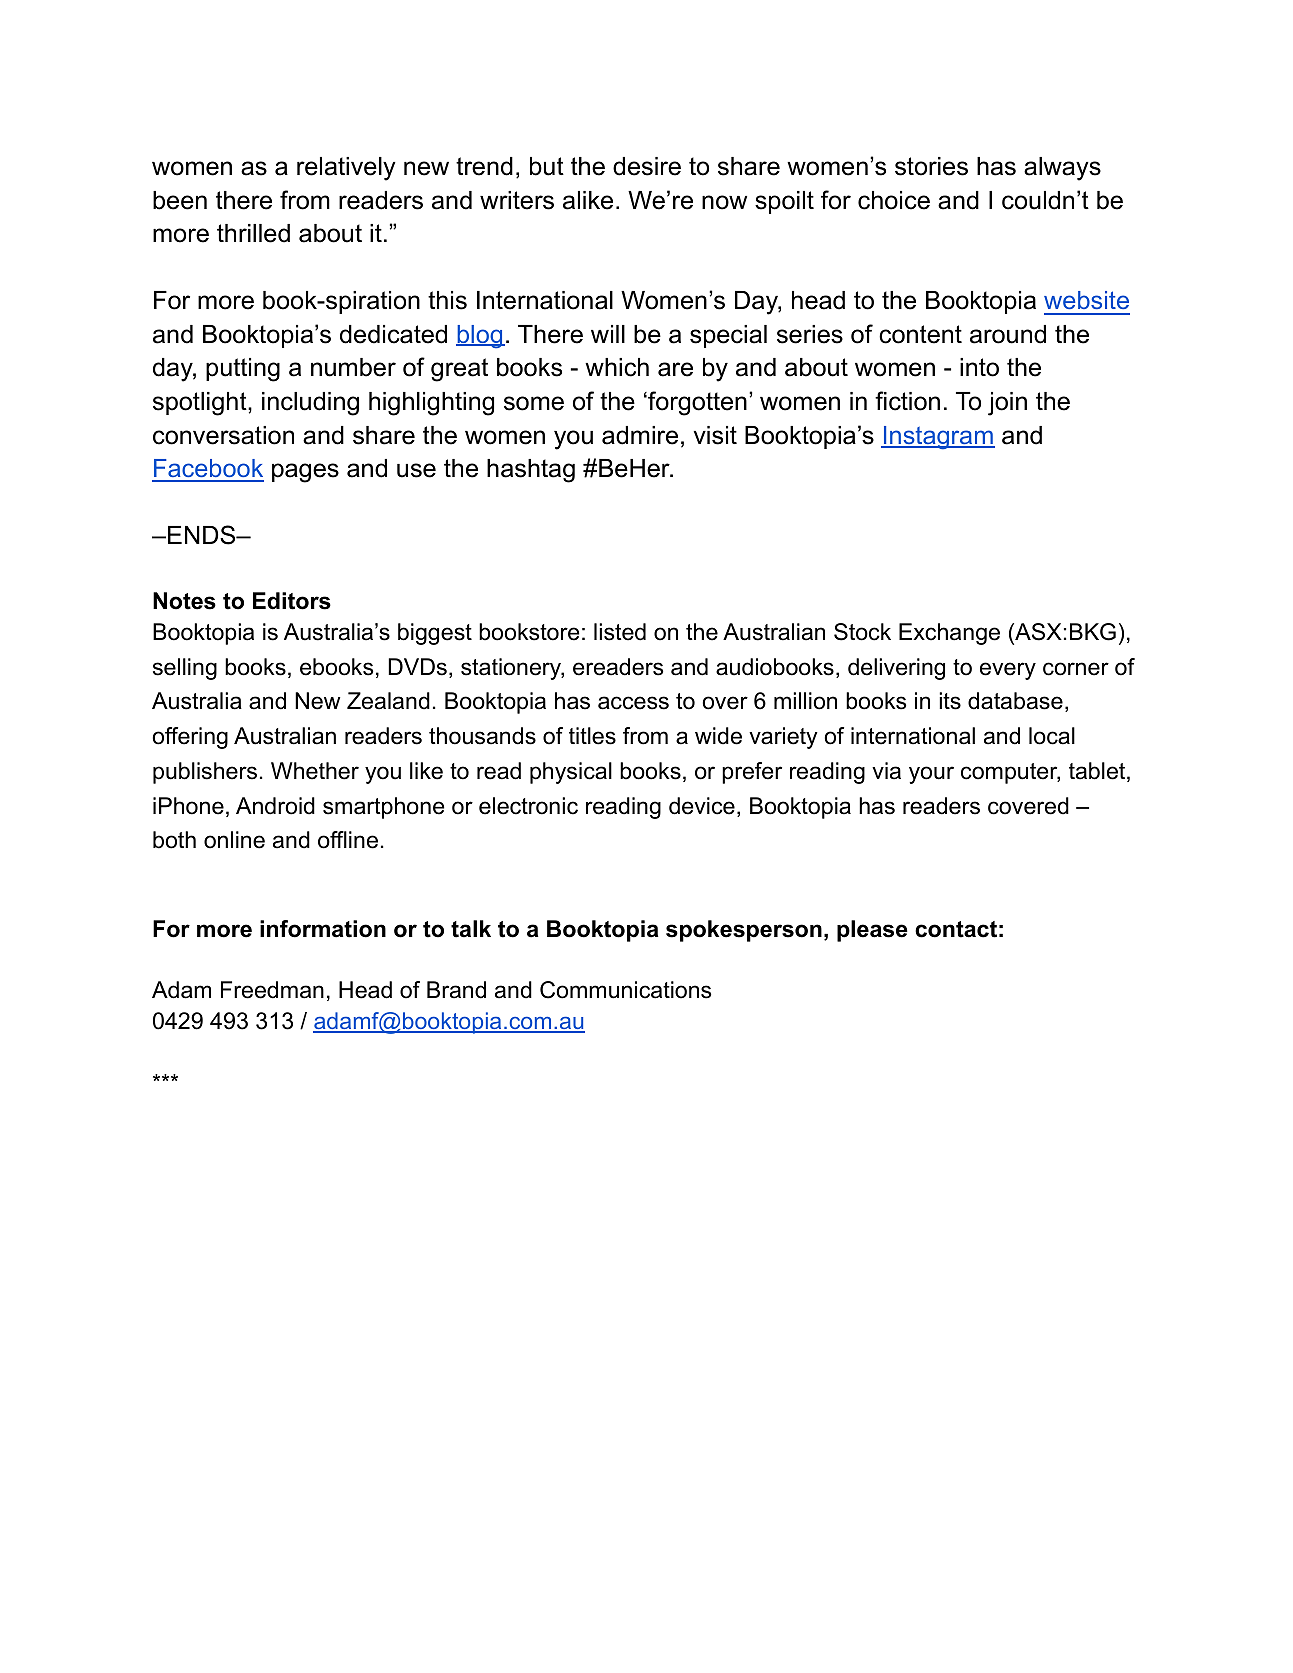  What do you see at coordinates (292, 601) in the image?
I see `Editors` at bounding box center [292, 601].
